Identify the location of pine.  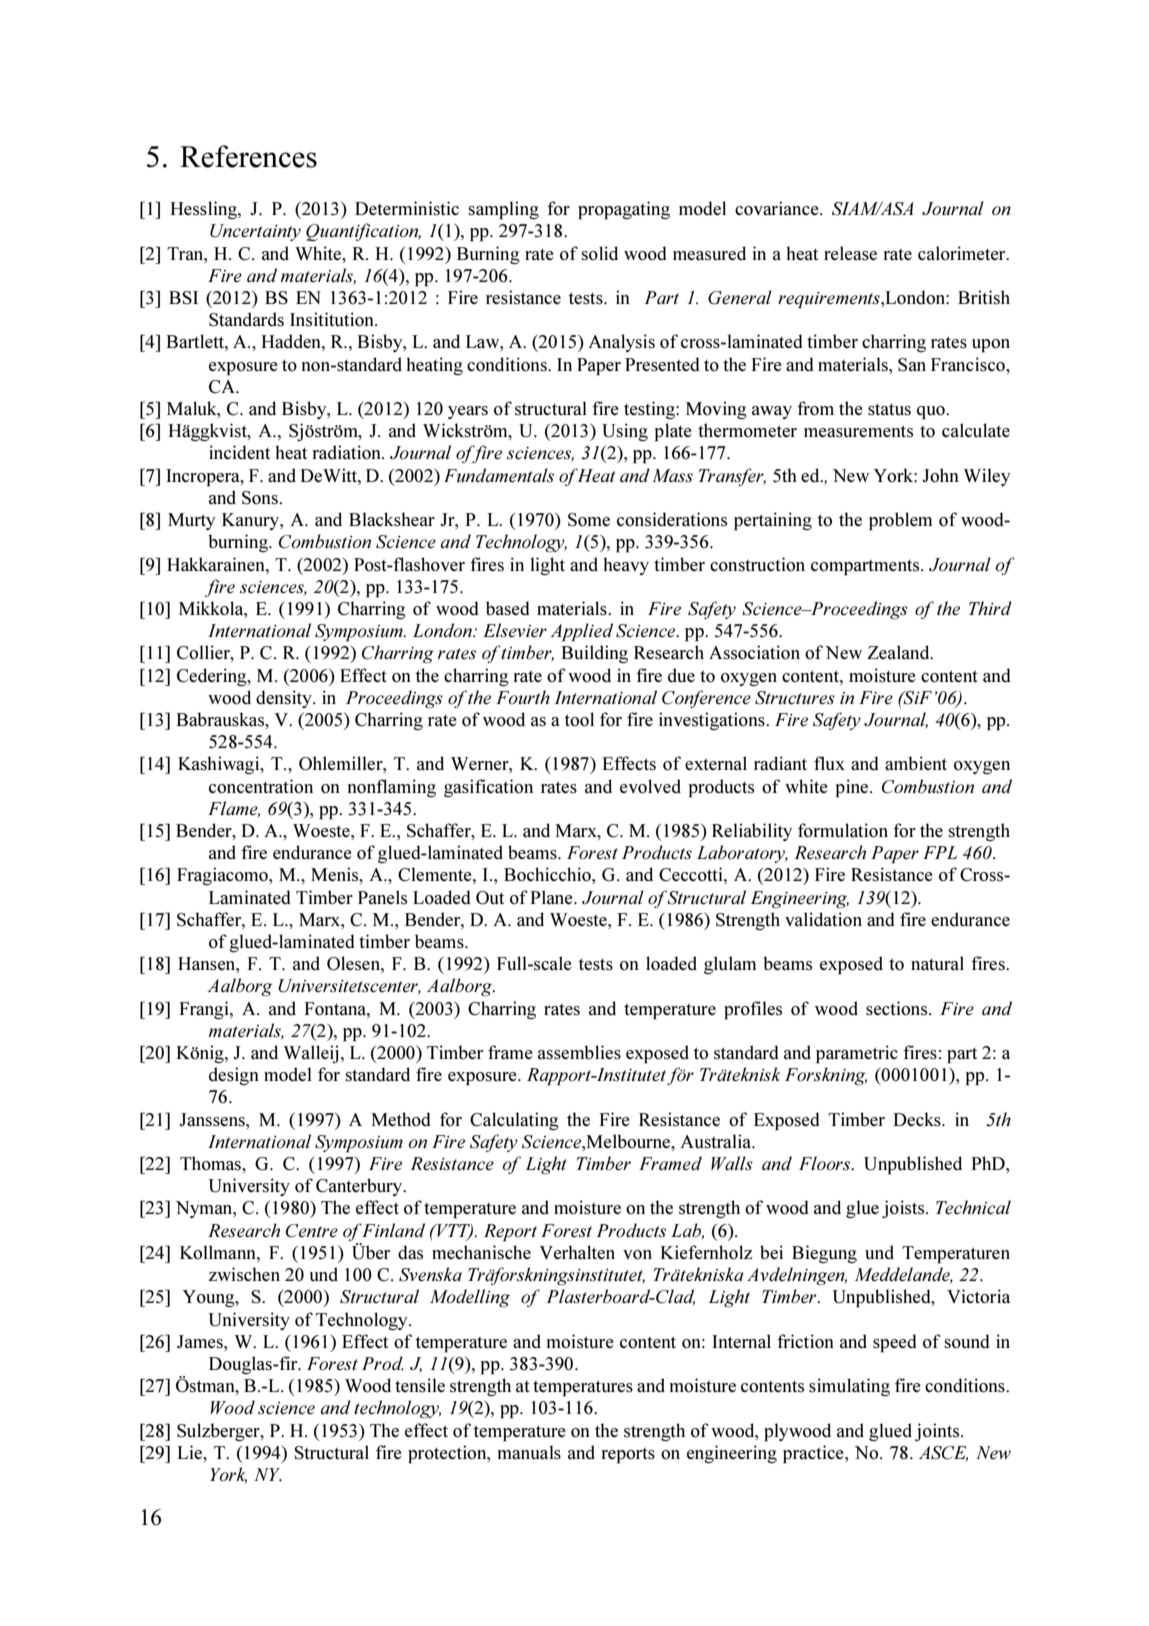
(853, 788).
